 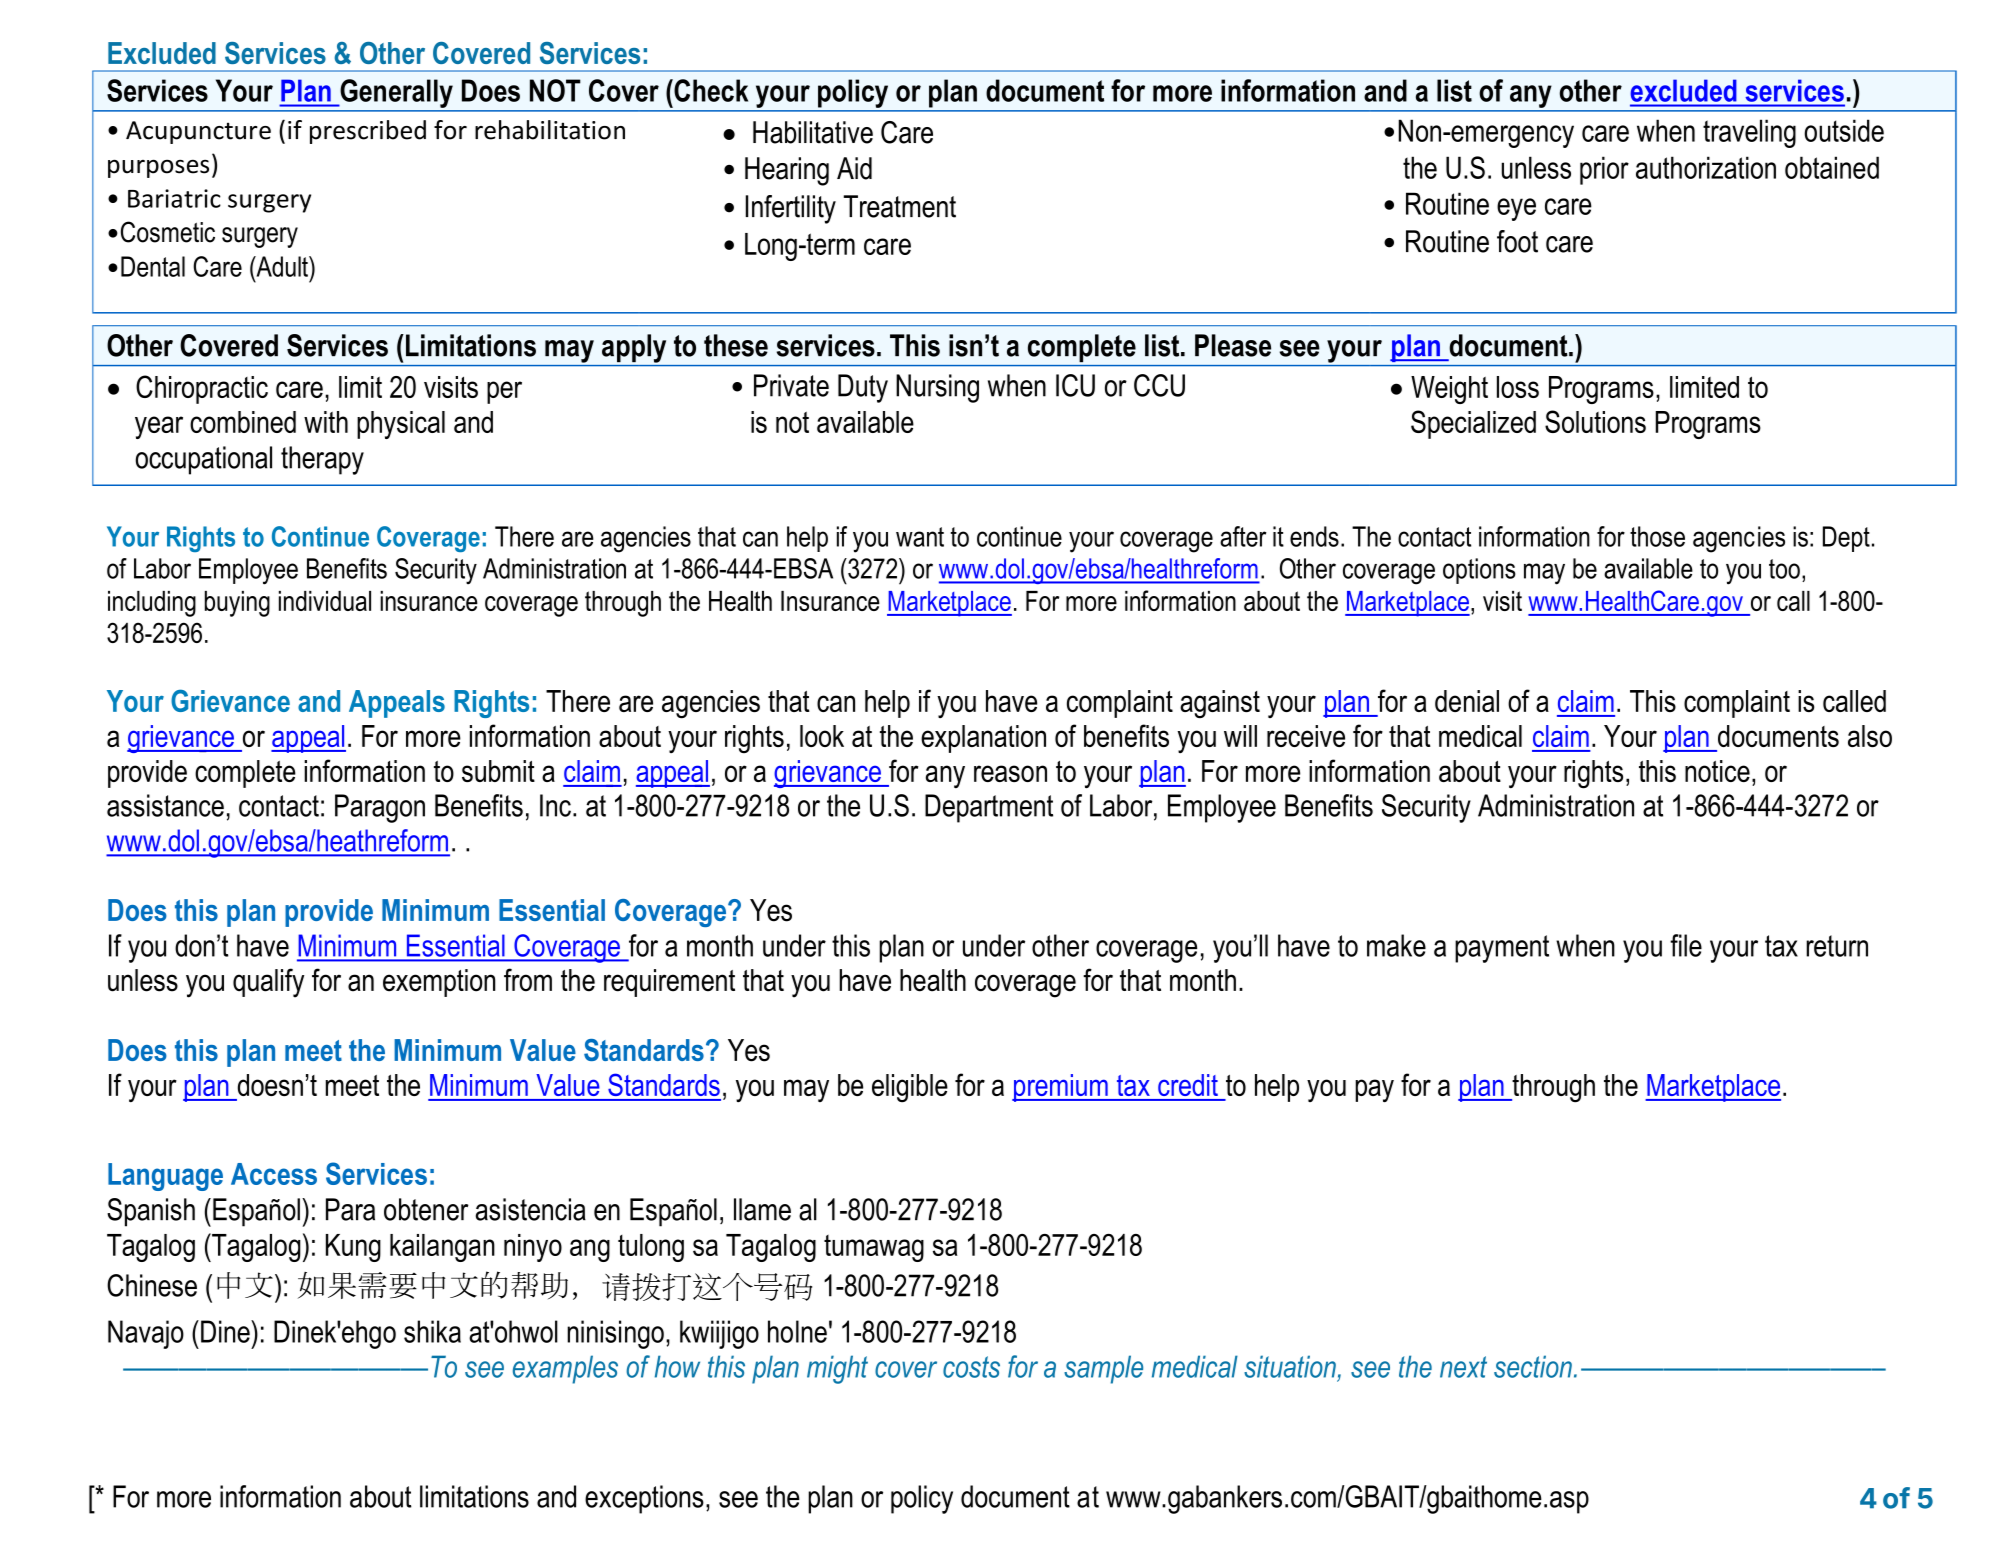 I want to click on those, so click(x=1657, y=536).
